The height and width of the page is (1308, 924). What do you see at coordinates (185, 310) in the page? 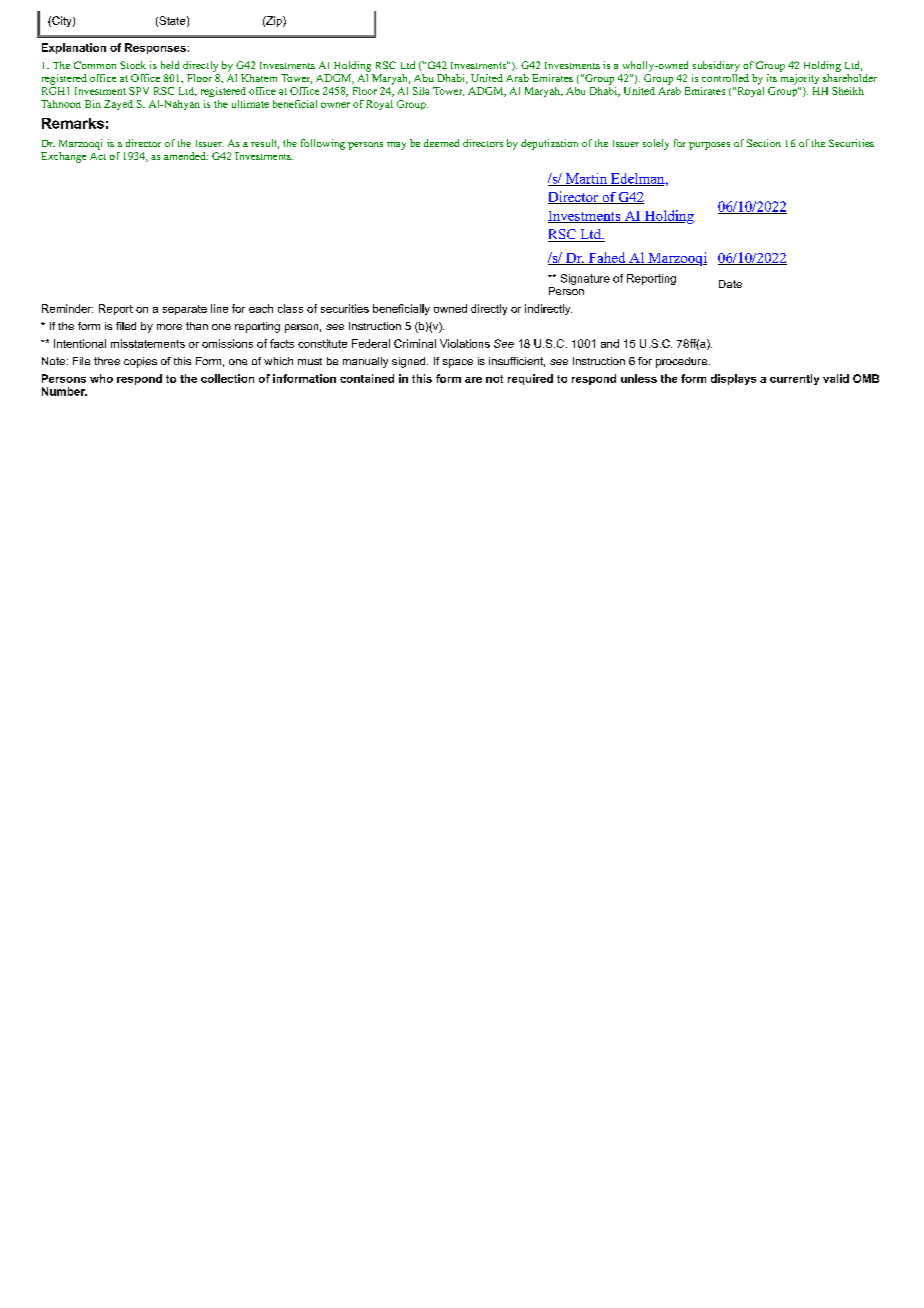
I see `separate` at bounding box center [185, 310].
